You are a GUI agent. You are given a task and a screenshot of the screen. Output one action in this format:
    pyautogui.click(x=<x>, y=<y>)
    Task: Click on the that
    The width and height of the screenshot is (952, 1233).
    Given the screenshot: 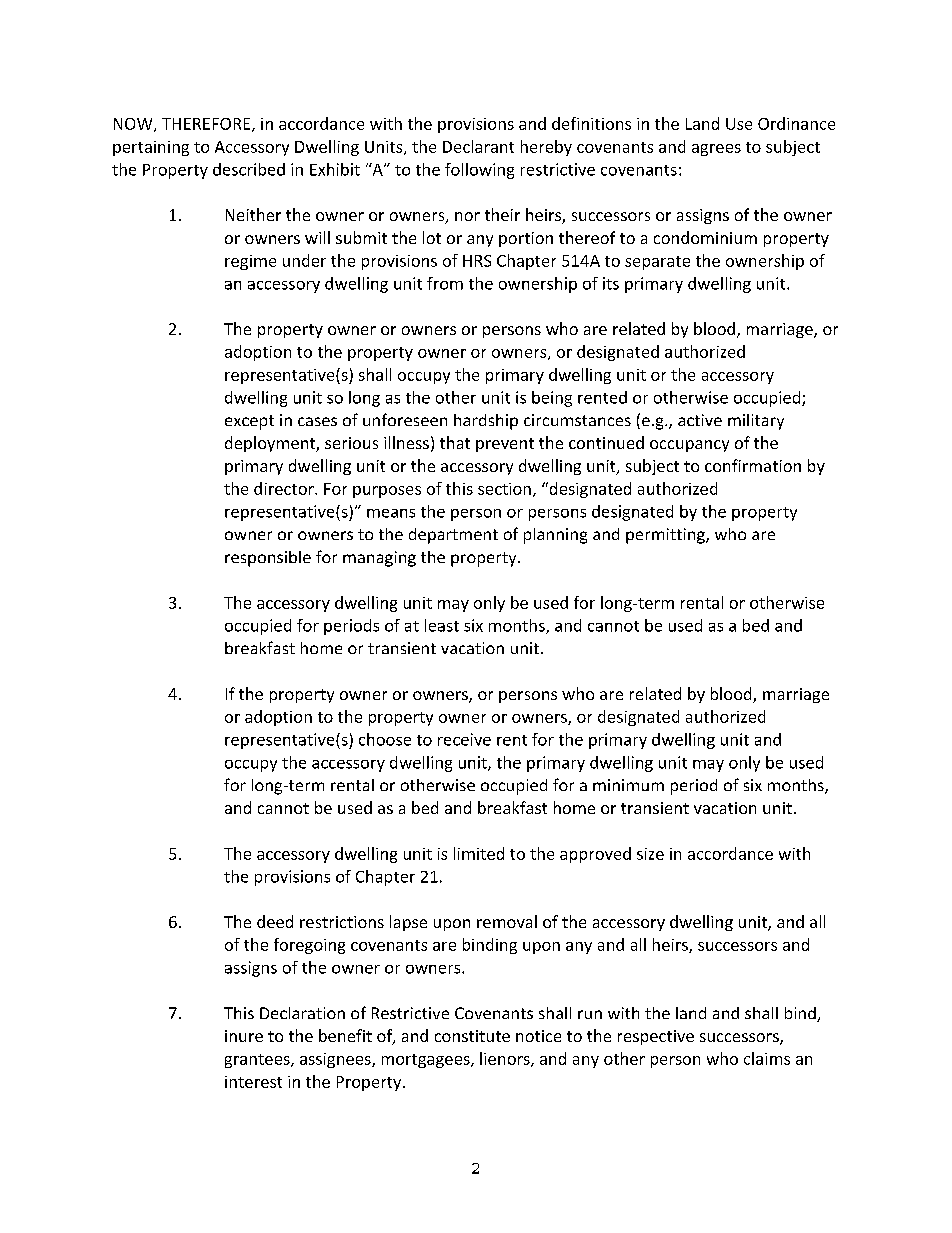 What is the action you would take?
    pyautogui.click(x=455, y=442)
